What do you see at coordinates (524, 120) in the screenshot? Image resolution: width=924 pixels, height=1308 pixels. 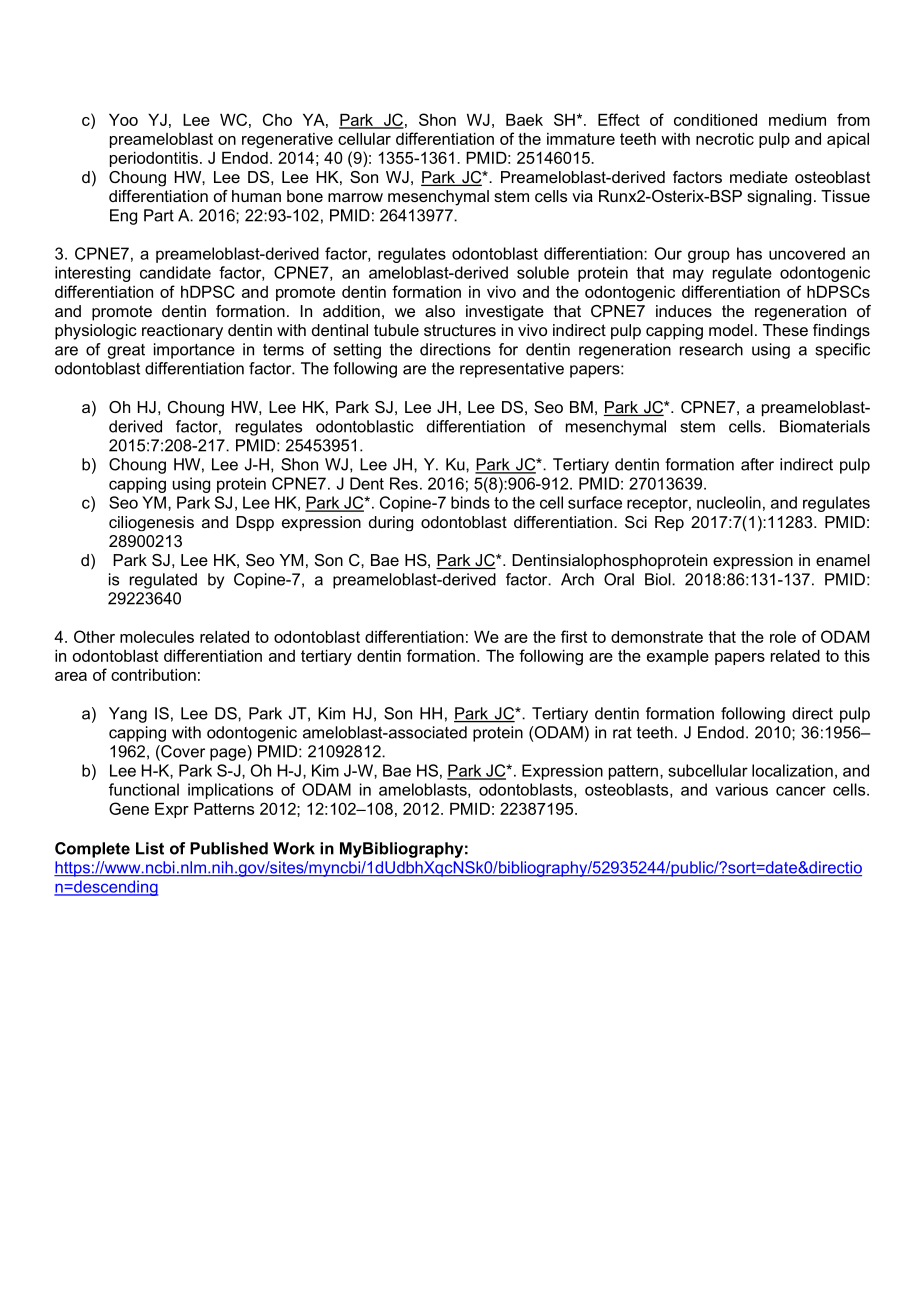 I see `Baek` at bounding box center [524, 120].
